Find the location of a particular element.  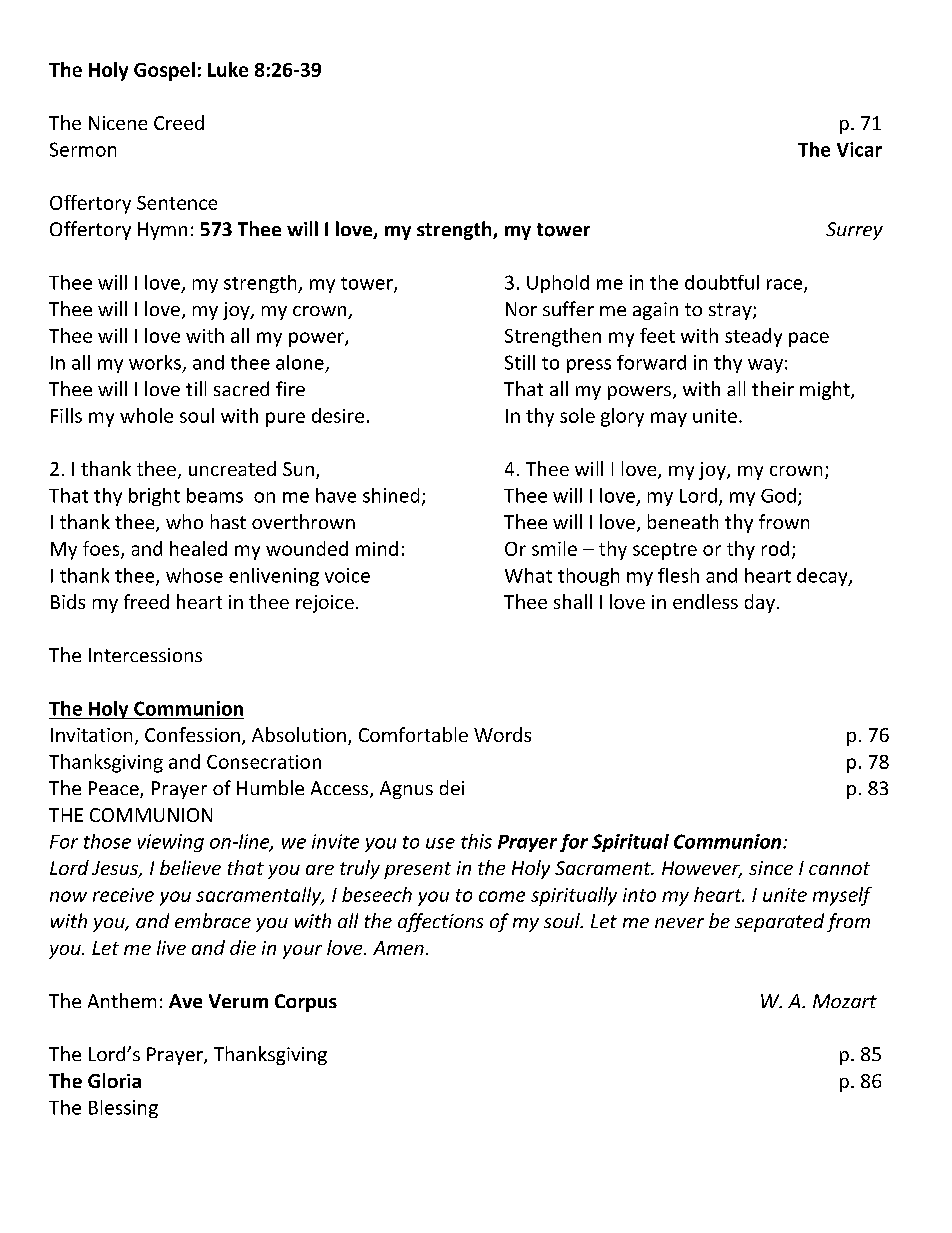

Confession is located at coordinates (192, 734).
